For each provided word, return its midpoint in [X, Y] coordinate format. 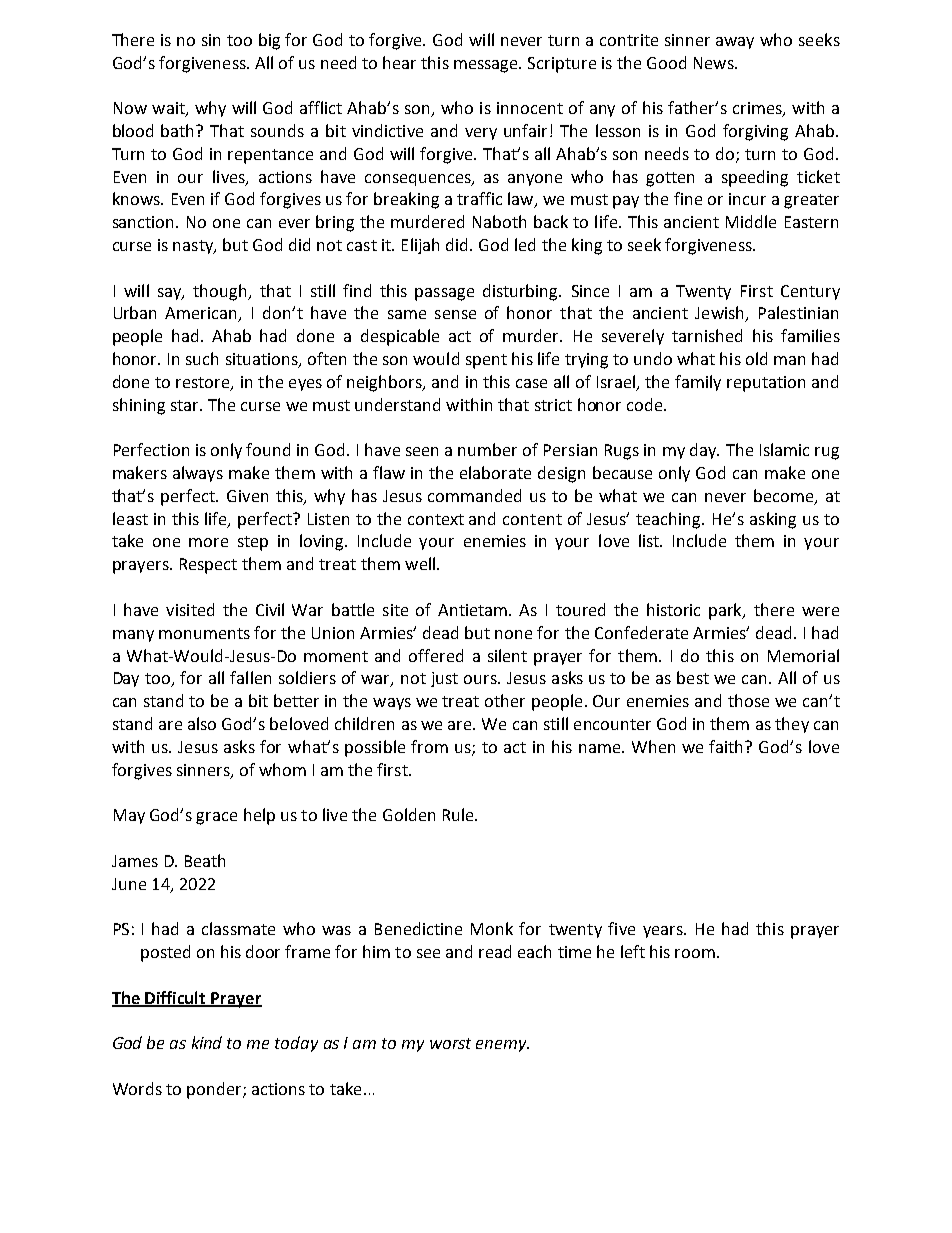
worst [450, 1043]
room [695, 953]
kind [207, 1042]
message [487, 66]
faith [727, 746]
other [505, 700]
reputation [766, 384]
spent [486, 361]
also [202, 723]
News [715, 63]
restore [204, 383]
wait [169, 109]
